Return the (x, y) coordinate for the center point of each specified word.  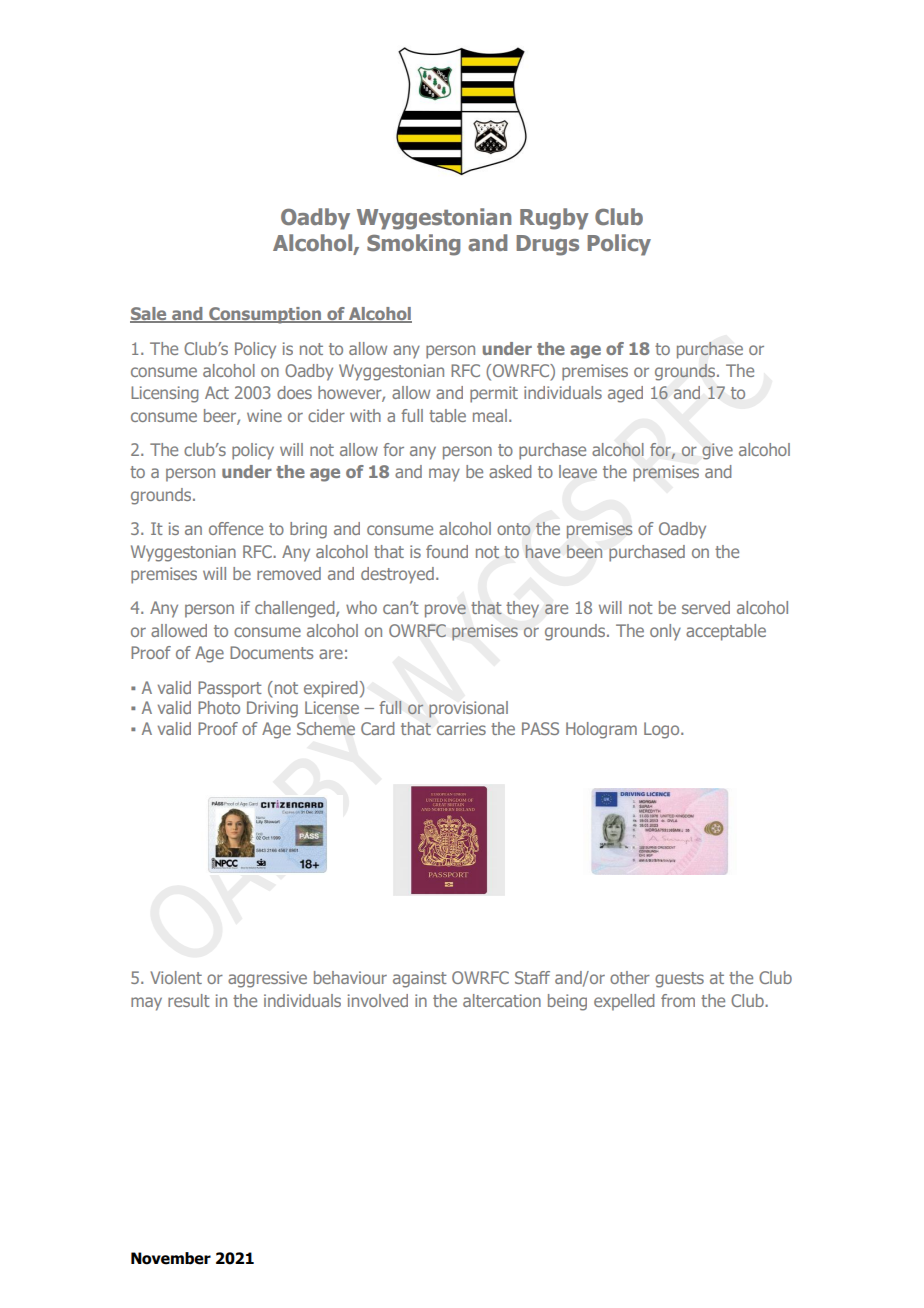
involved (378, 1000)
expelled (624, 1002)
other (630, 977)
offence (236, 528)
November (171, 1258)
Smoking (413, 245)
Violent (176, 977)
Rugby (554, 219)
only (665, 632)
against (420, 979)
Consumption (265, 315)
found (447, 551)
